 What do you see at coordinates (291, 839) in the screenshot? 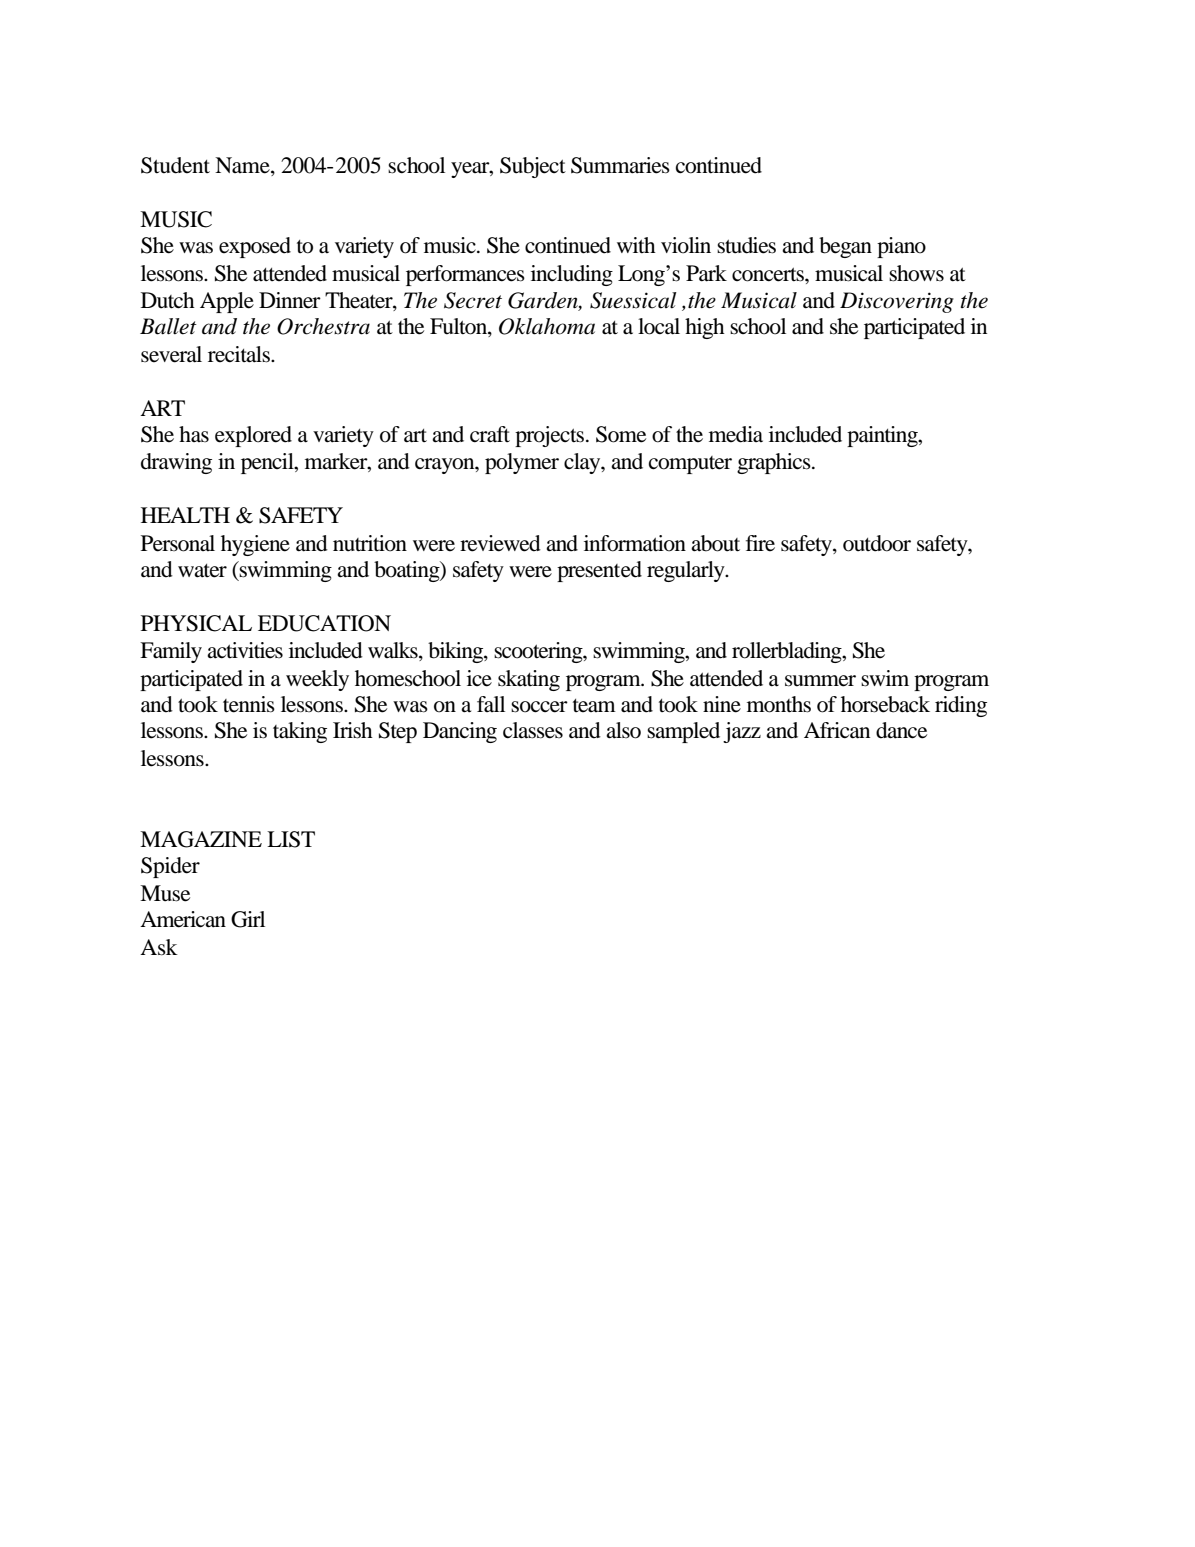
I see `LIST` at bounding box center [291, 839].
